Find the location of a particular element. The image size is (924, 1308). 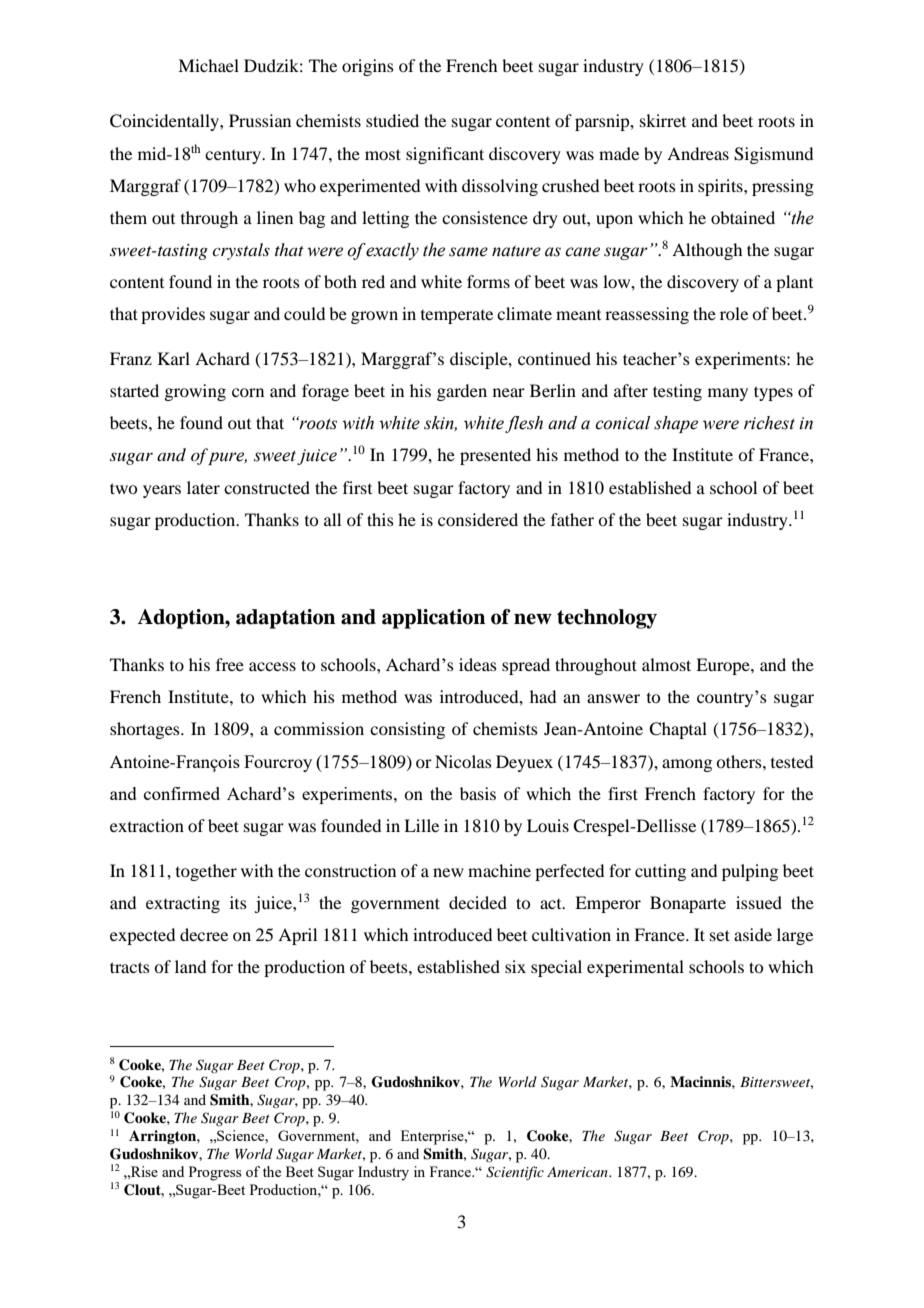

Scientific is located at coordinates (515, 1173).
